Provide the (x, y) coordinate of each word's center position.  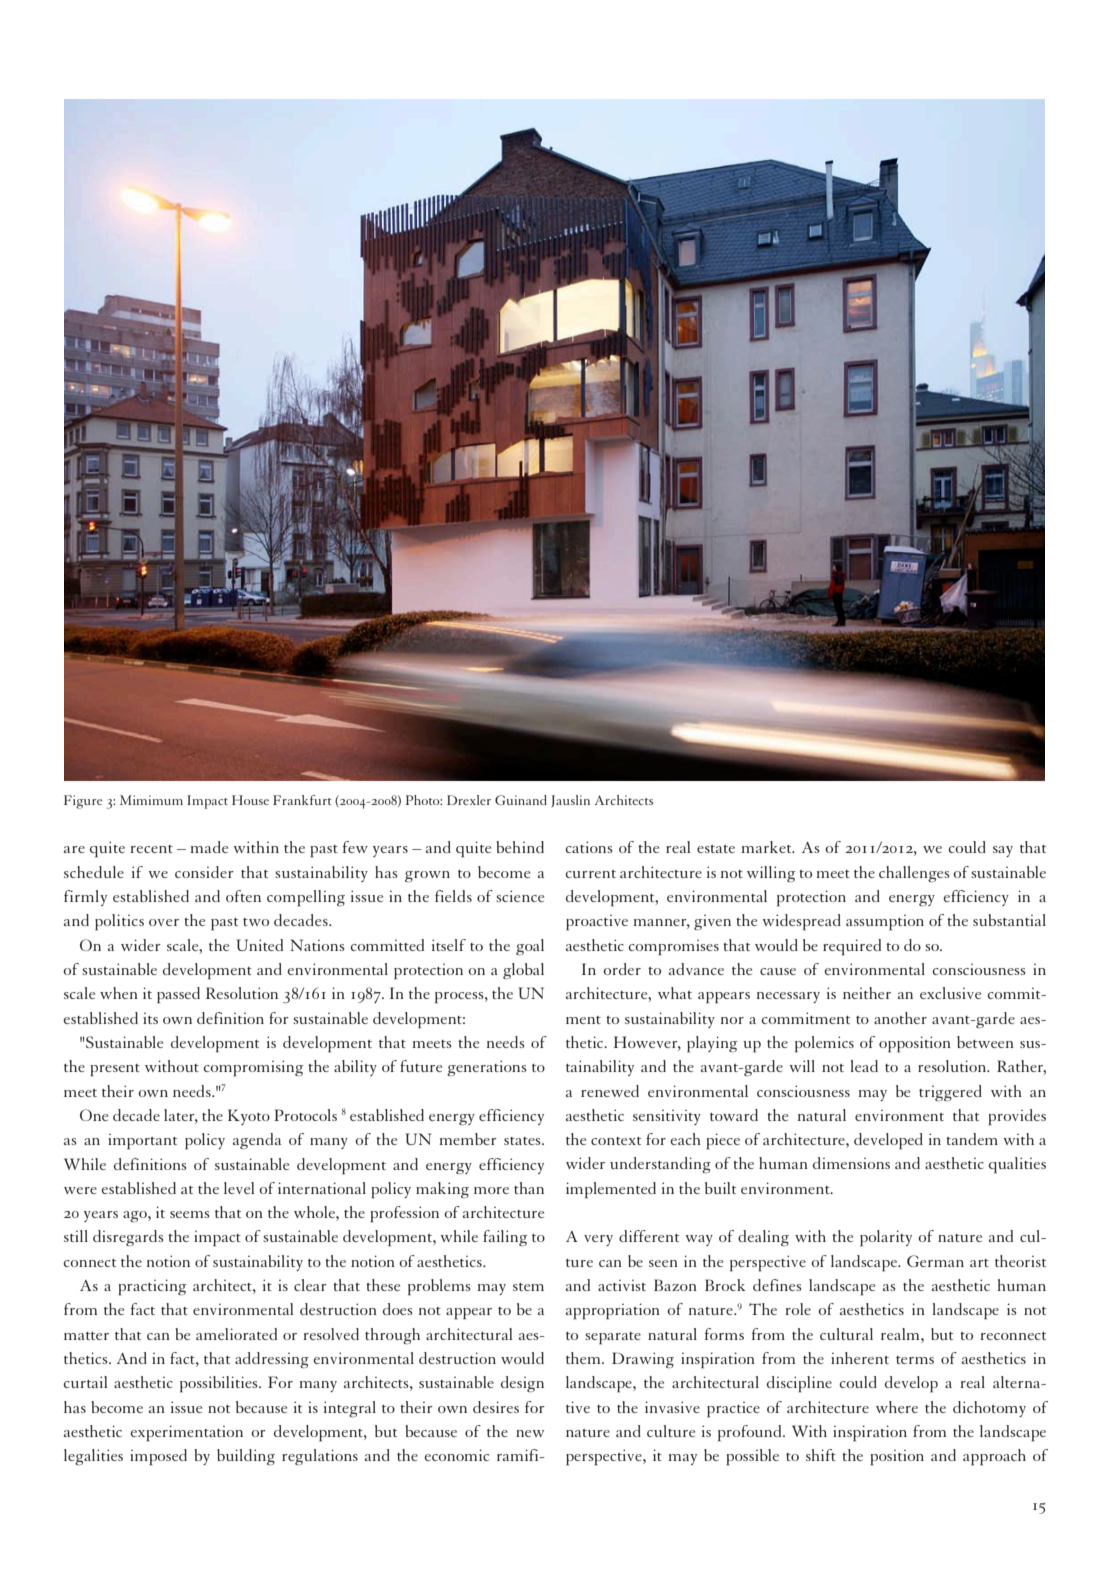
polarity (886, 1238)
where (897, 1407)
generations (487, 1068)
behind (520, 847)
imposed (158, 1457)
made (209, 847)
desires (496, 1407)
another (900, 1018)
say (1003, 851)
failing (505, 1238)
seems (190, 1214)
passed (178, 995)
